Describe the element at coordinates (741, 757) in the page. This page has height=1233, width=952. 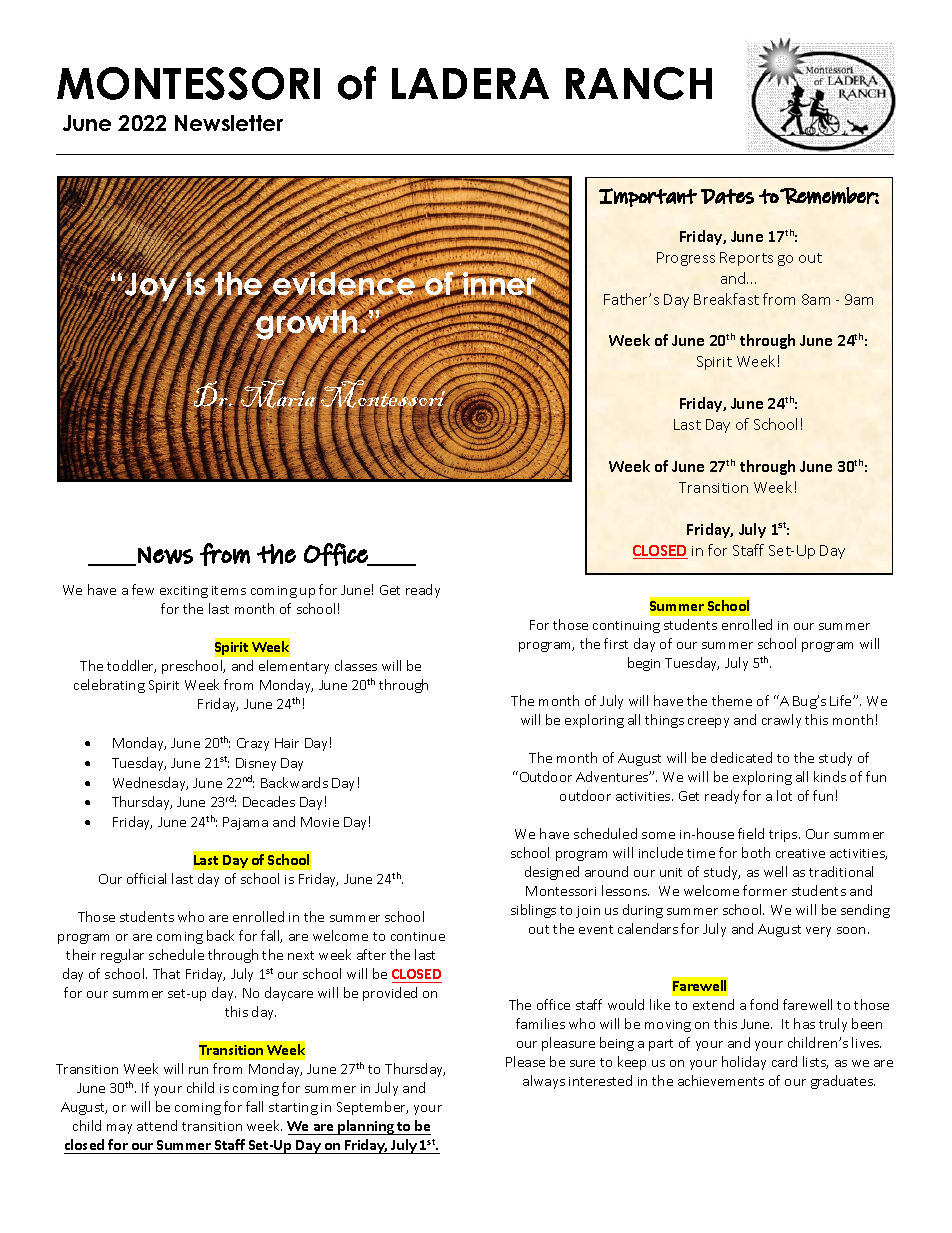
I see `dedicated` at that location.
